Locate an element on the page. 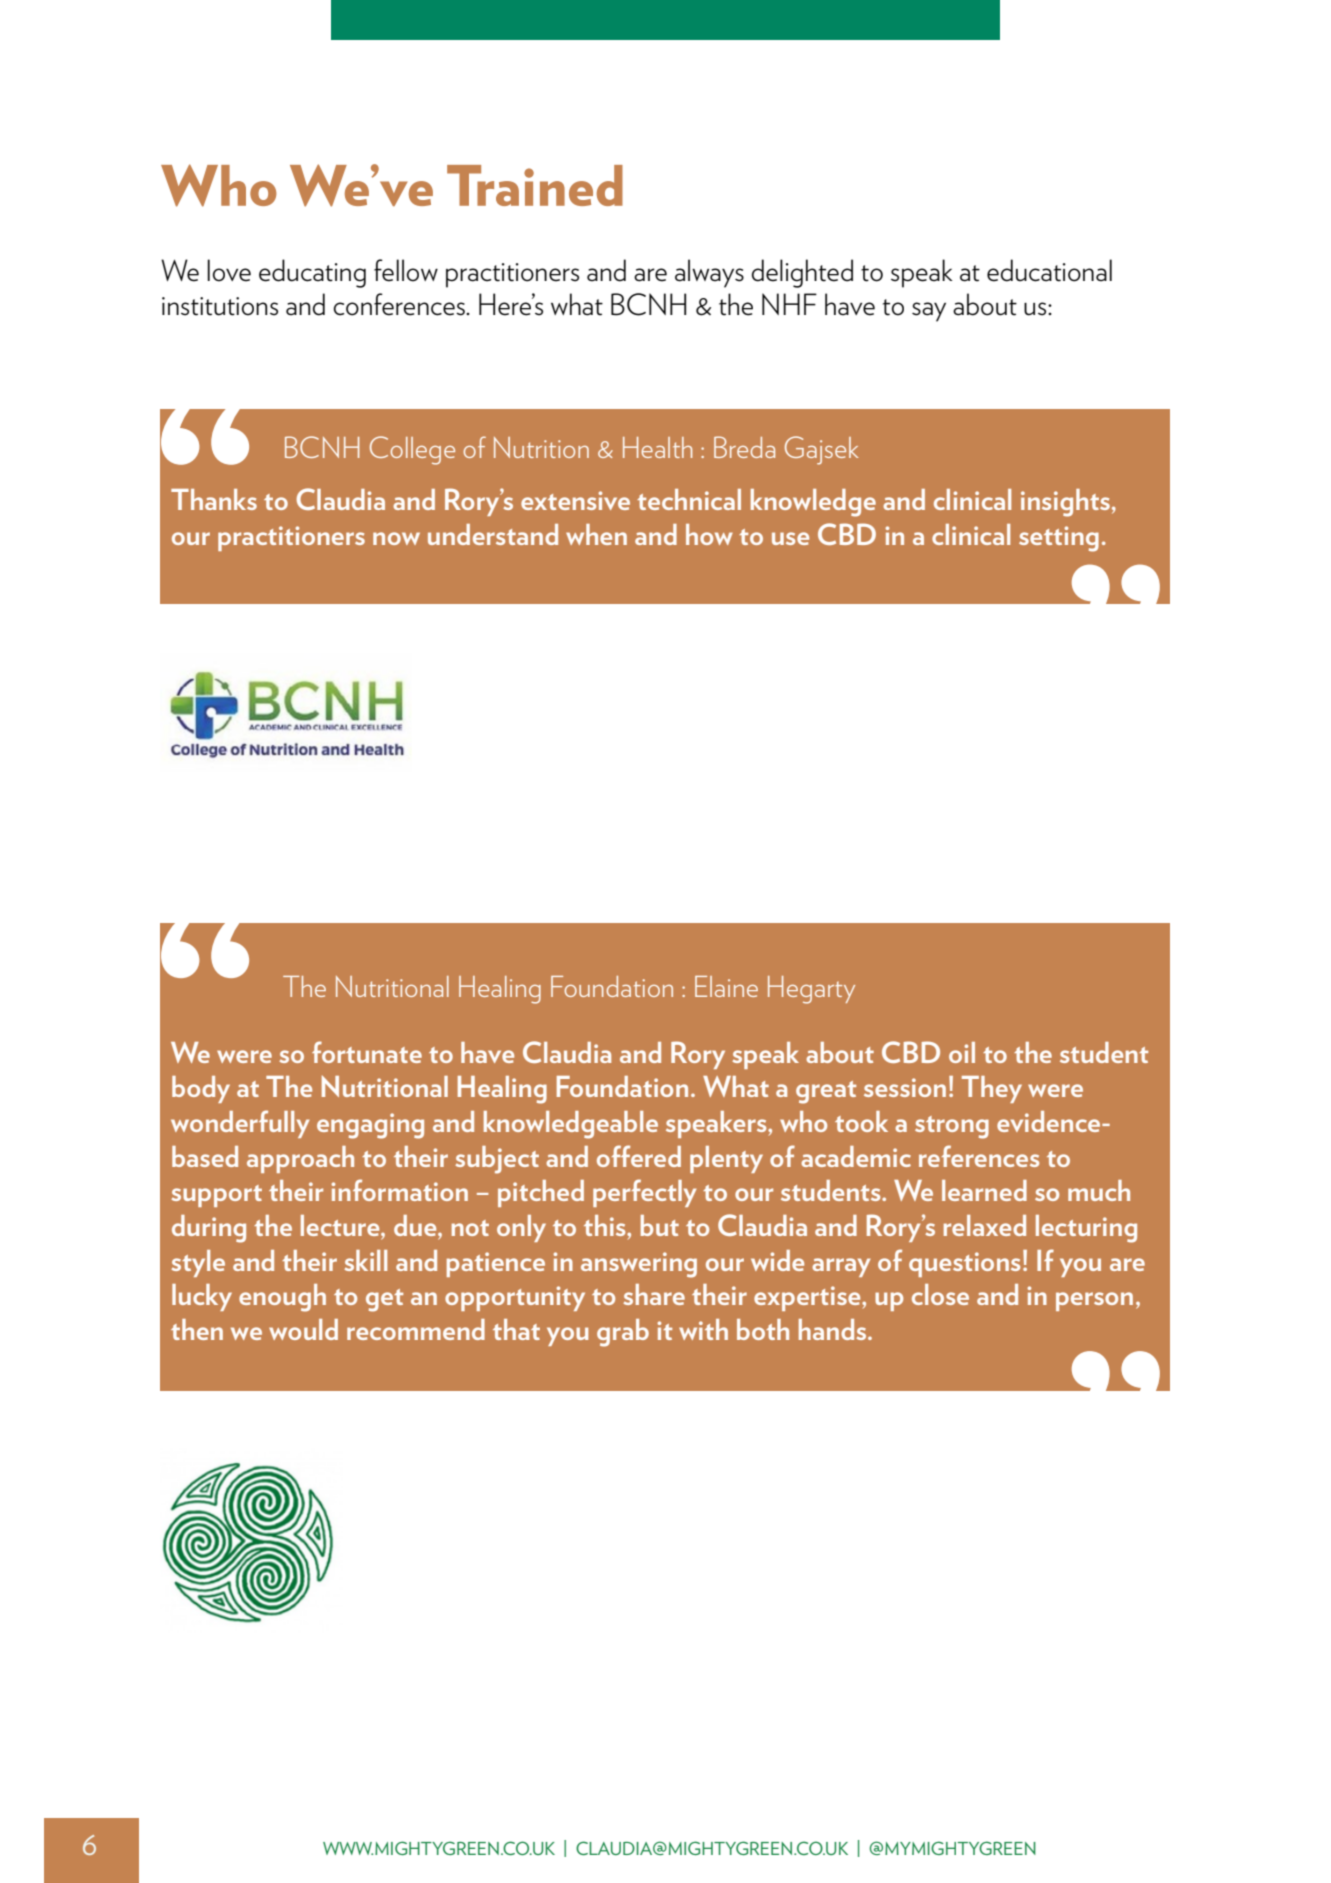  Elaine is located at coordinates (726, 986).
